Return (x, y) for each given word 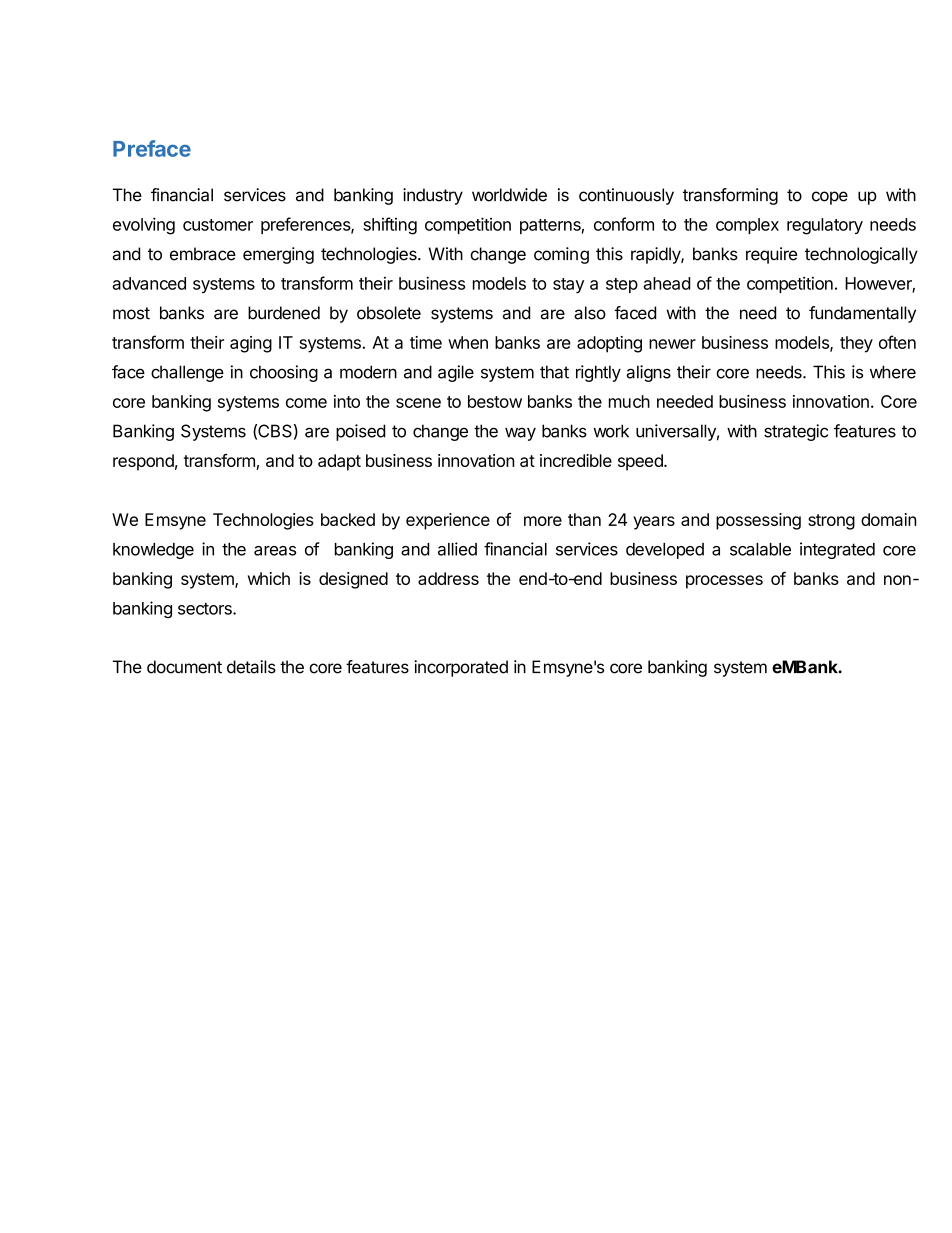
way (520, 434)
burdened (284, 313)
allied (457, 549)
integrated (837, 550)
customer (218, 225)
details (251, 667)
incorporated (461, 668)
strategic (796, 432)
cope (830, 198)
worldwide (509, 195)
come (306, 403)
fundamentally (862, 314)
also (590, 313)
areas (275, 551)
